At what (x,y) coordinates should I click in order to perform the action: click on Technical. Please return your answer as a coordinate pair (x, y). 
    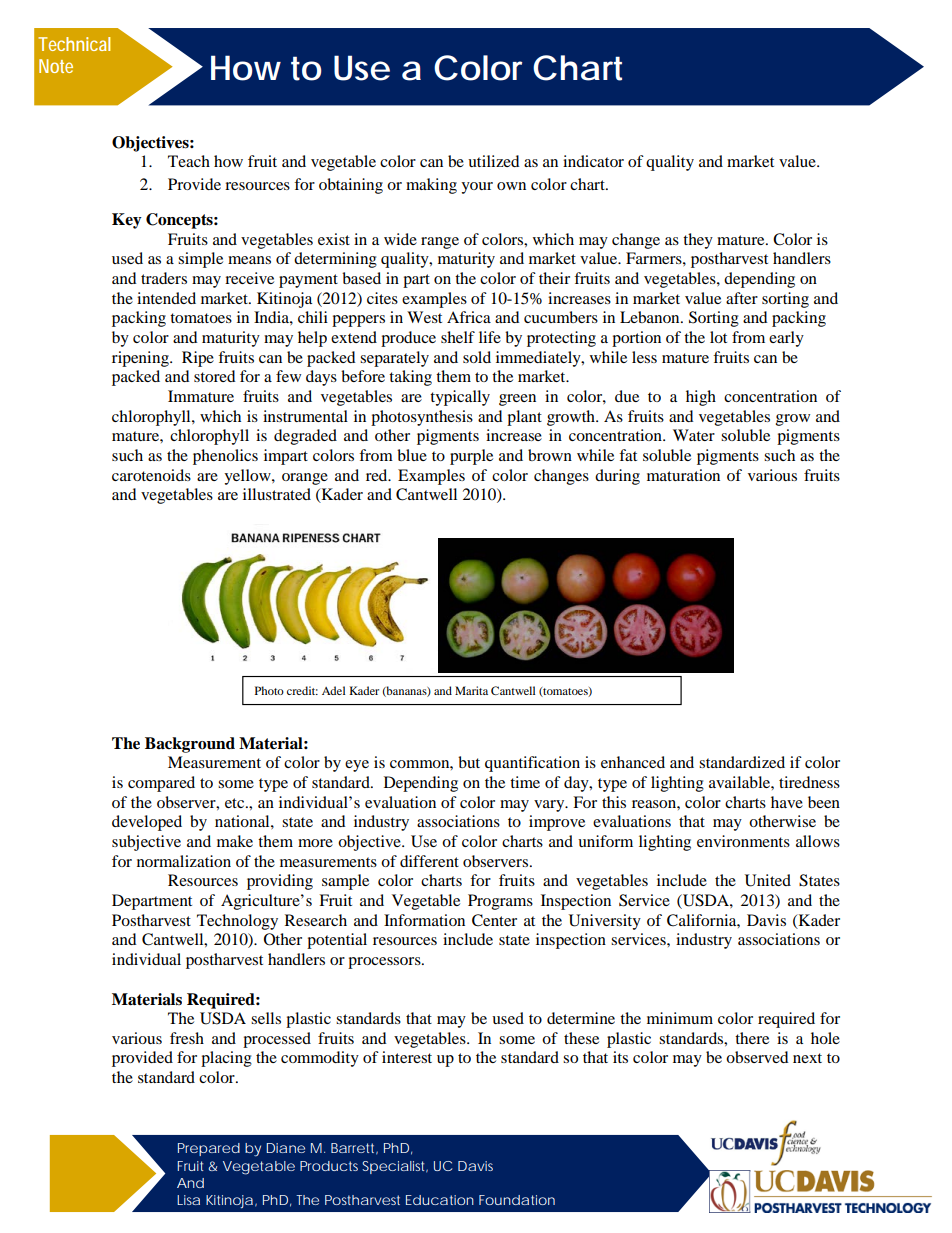
    Looking at the image, I should click on (74, 44).
